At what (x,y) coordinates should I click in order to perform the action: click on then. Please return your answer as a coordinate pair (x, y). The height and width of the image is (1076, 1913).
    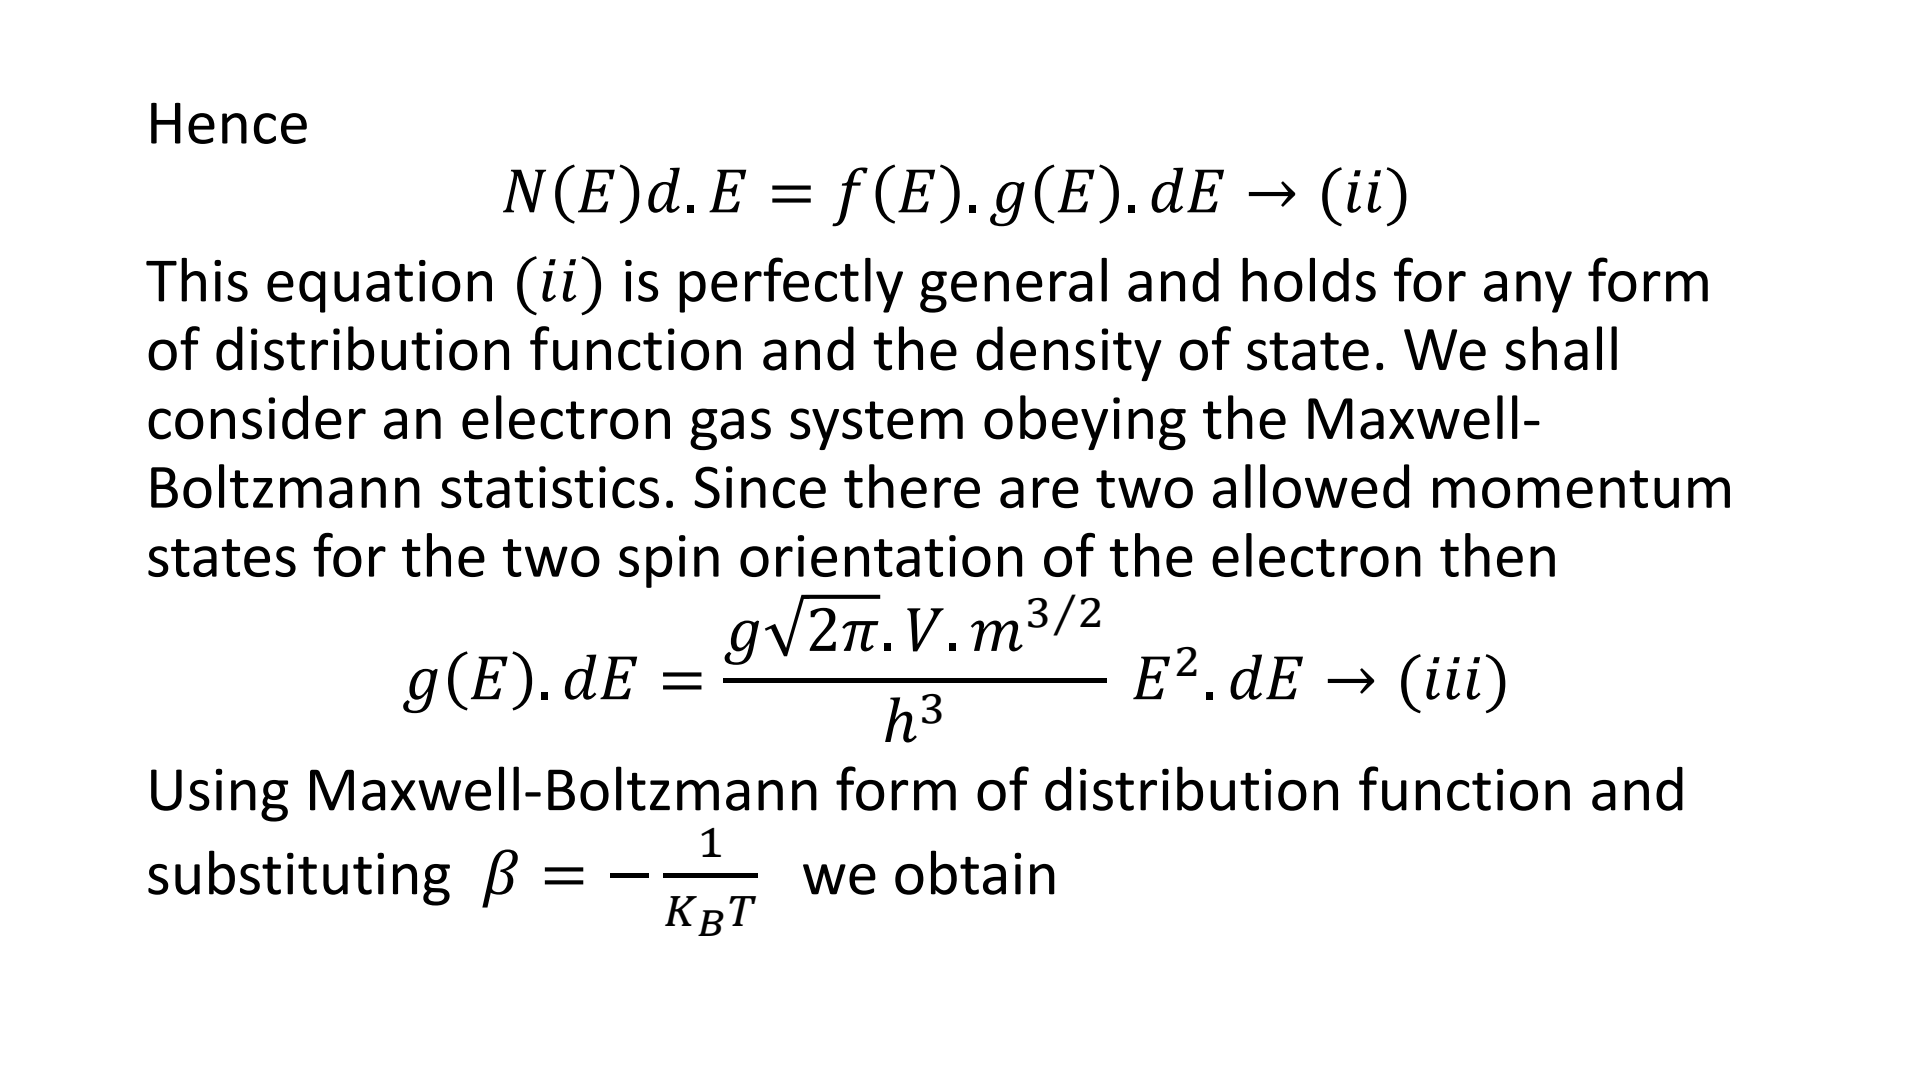
    Looking at the image, I should click on (1497, 555).
